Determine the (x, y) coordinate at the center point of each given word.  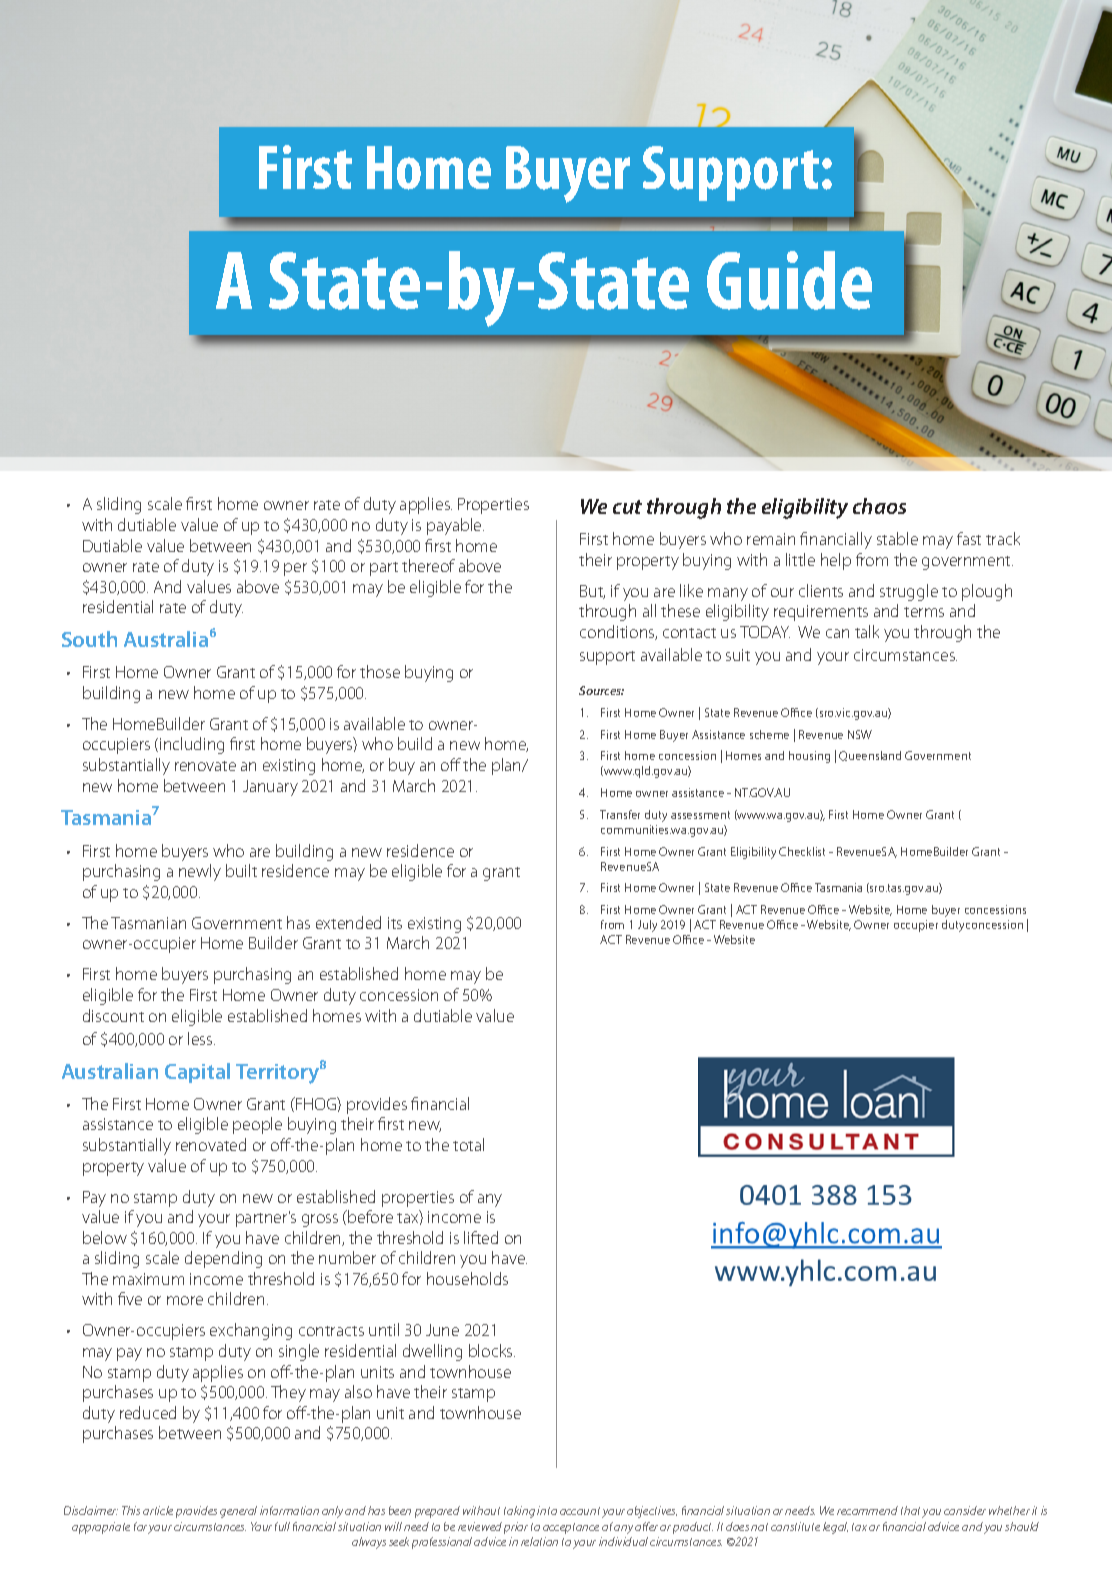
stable (897, 538)
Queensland (870, 756)
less (201, 1038)
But (592, 592)
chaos (879, 506)
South (89, 639)
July (647, 926)
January (270, 788)
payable (455, 526)
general (238, 1512)
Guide (789, 280)
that (912, 1512)
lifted (481, 1237)
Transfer (620, 814)
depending (223, 1259)
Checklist (802, 851)
